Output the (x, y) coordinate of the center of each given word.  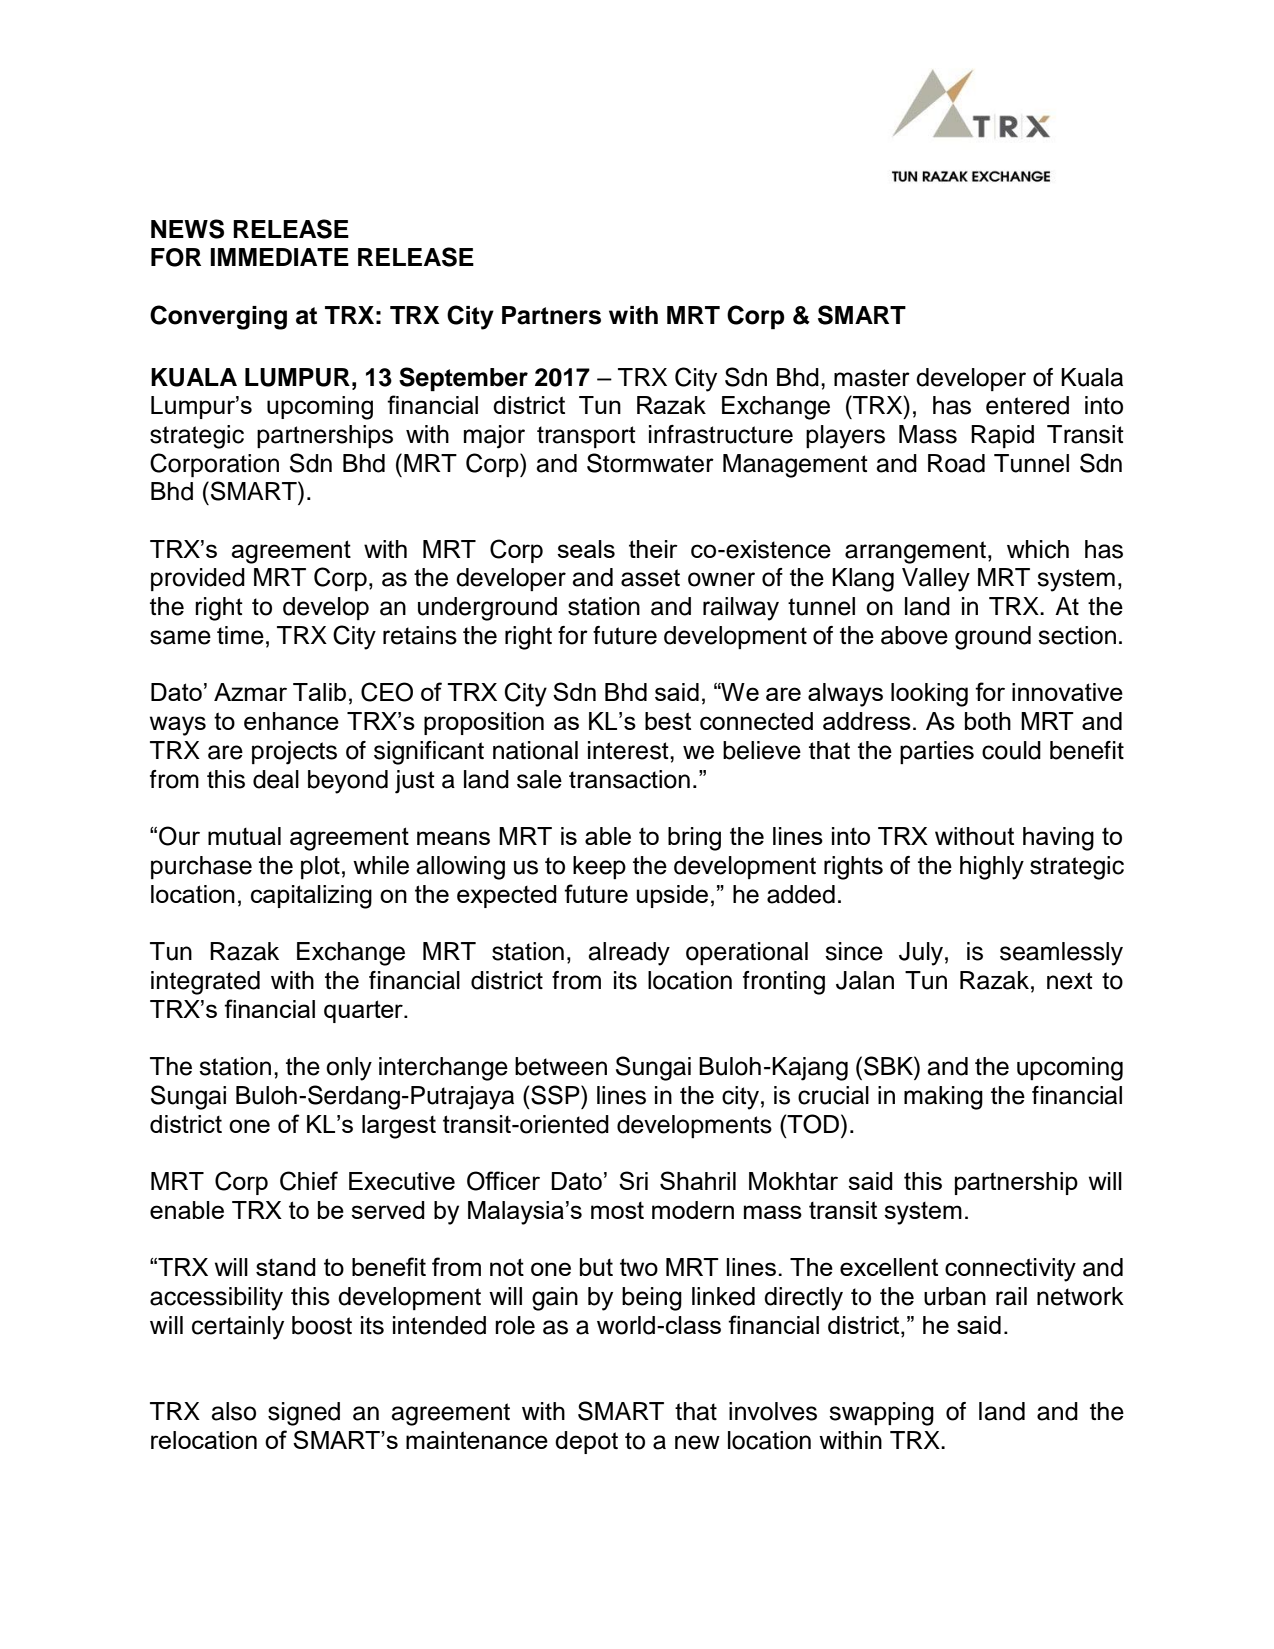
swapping (881, 1414)
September (463, 379)
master (872, 378)
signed (304, 1414)
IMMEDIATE (279, 257)
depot (586, 1442)
